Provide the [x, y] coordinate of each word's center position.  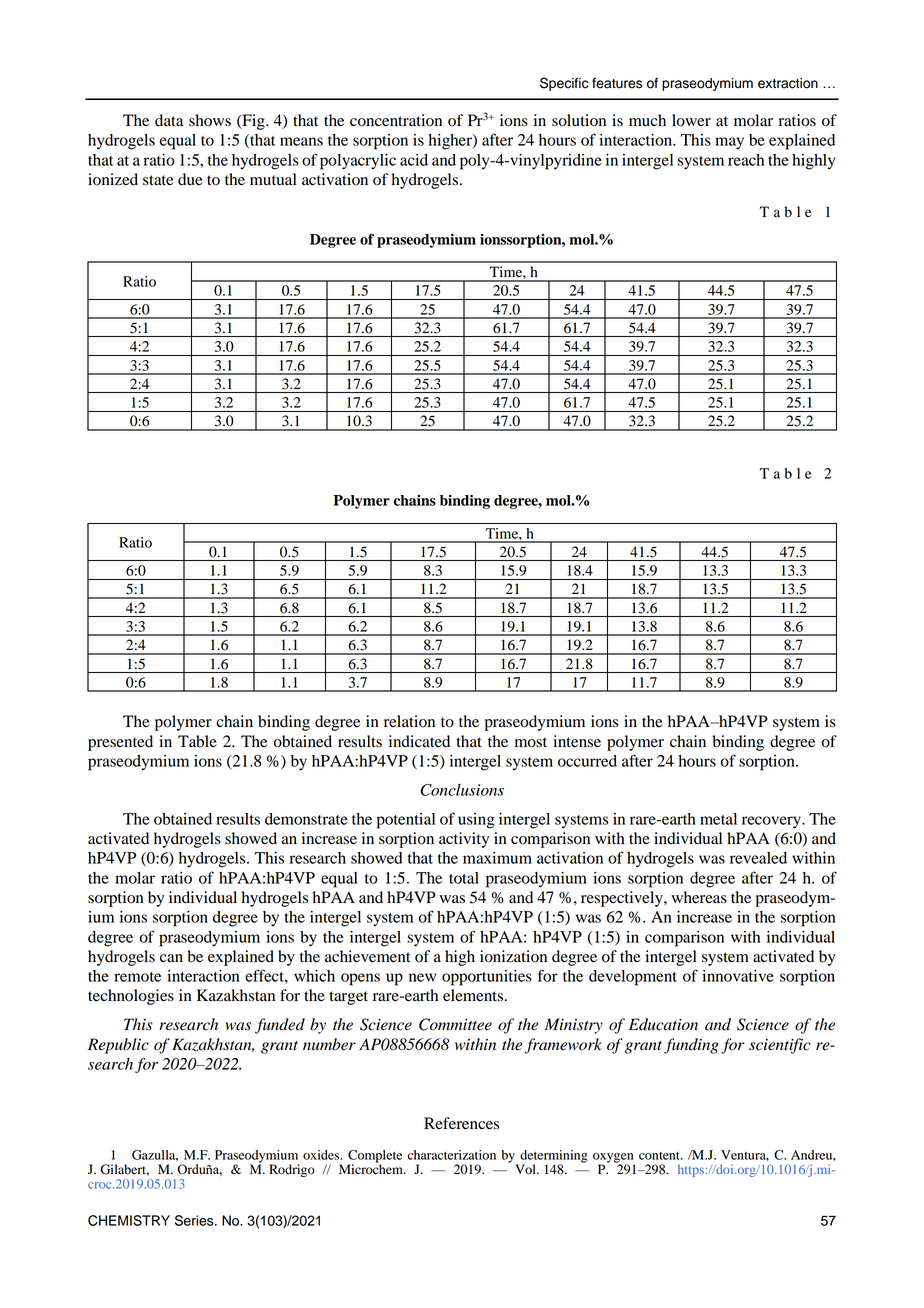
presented [120, 743]
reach [746, 160]
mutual [273, 179]
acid [414, 160]
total [464, 878]
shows [210, 120]
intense [577, 741]
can [171, 958]
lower [691, 120]
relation [409, 721]
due [190, 179]
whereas [699, 897]
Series [195, 1220]
